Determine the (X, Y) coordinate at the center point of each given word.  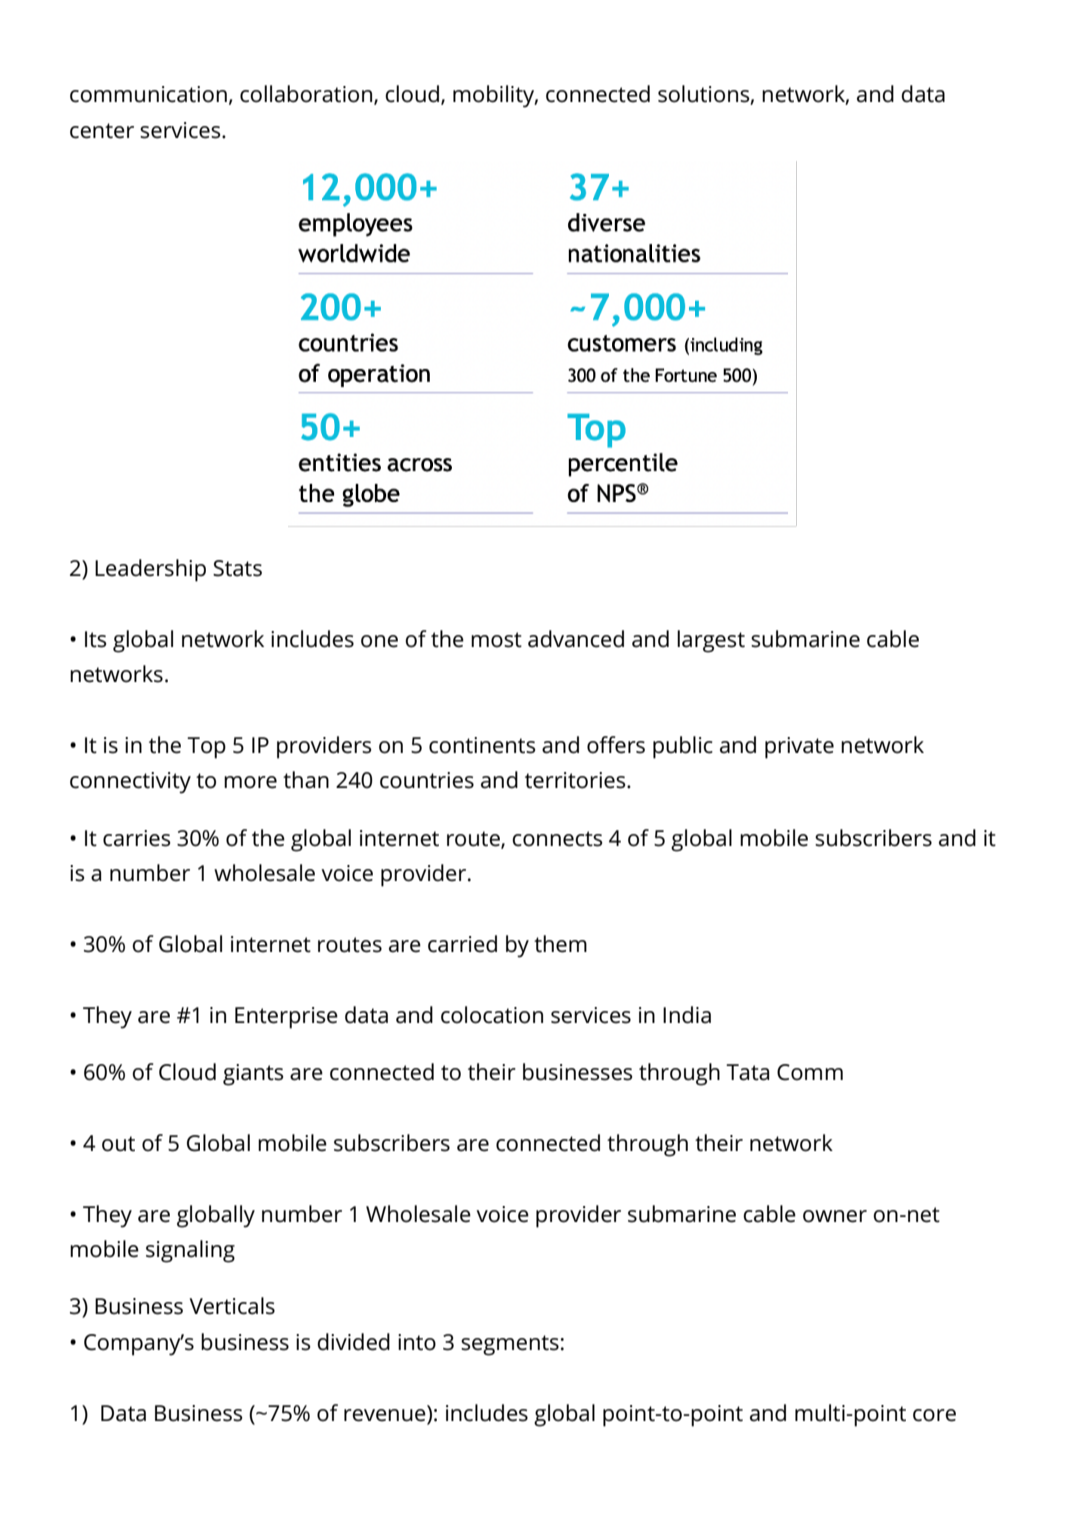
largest (711, 641)
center (102, 131)
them (560, 944)
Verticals (232, 1306)
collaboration (307, 95)
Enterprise (286, 1018)
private (799, 748)
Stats (237, 568)
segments (510, 1345)
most (496, 640)
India (687, 1015)
